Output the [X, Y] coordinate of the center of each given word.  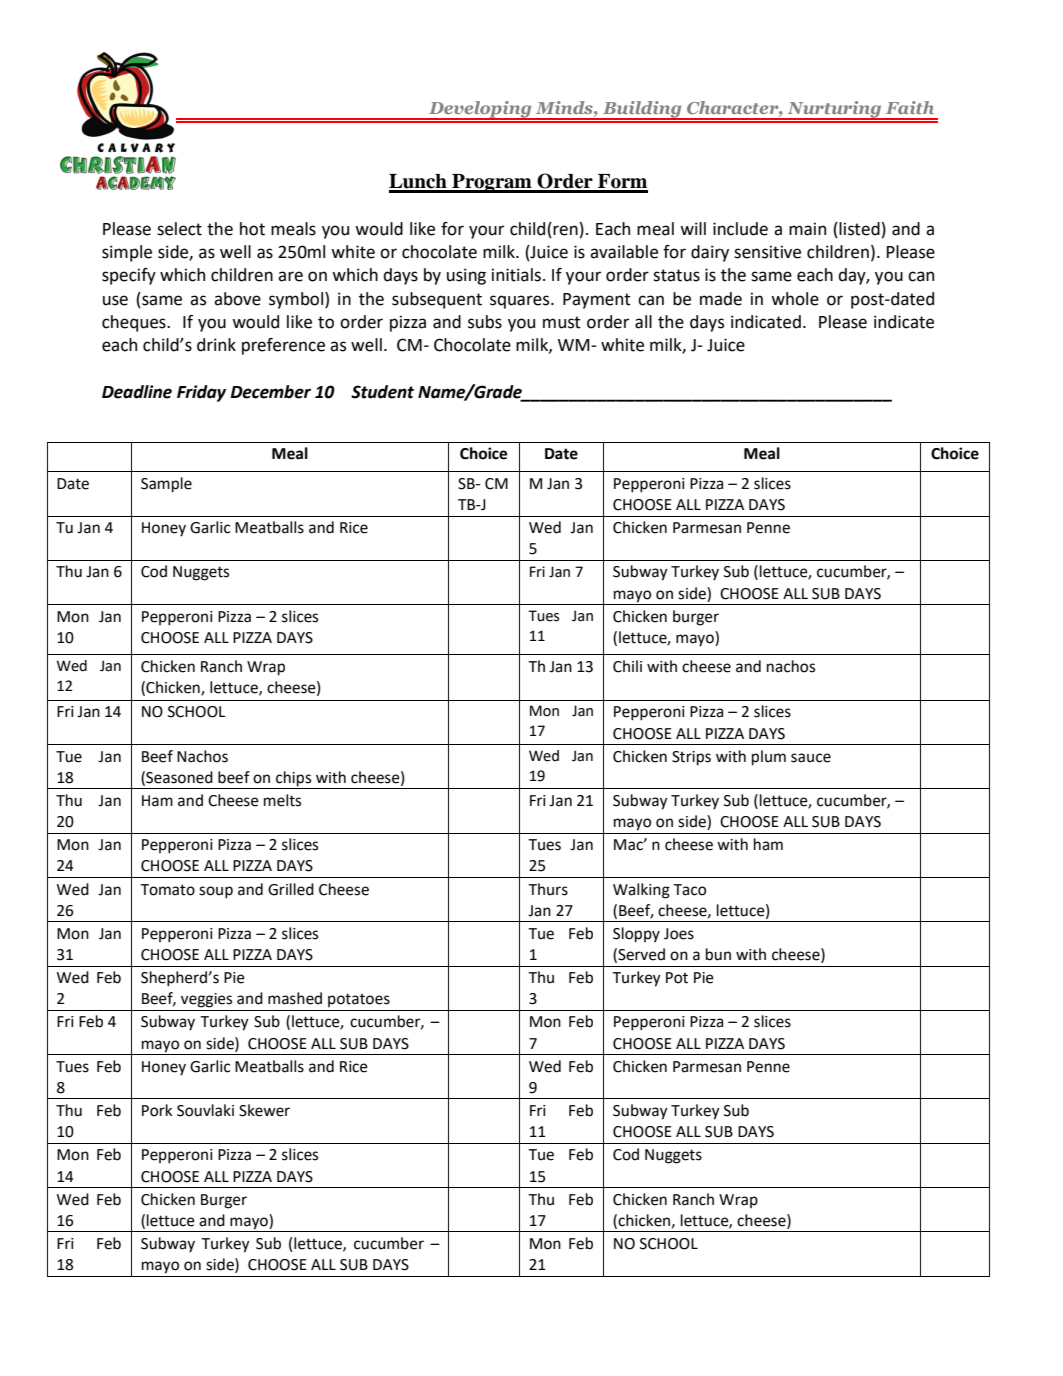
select [179, 229]
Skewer [264, 1110]
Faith [910, 107]
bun [718, 954]
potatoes [359, 1000]
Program [492, 183]
